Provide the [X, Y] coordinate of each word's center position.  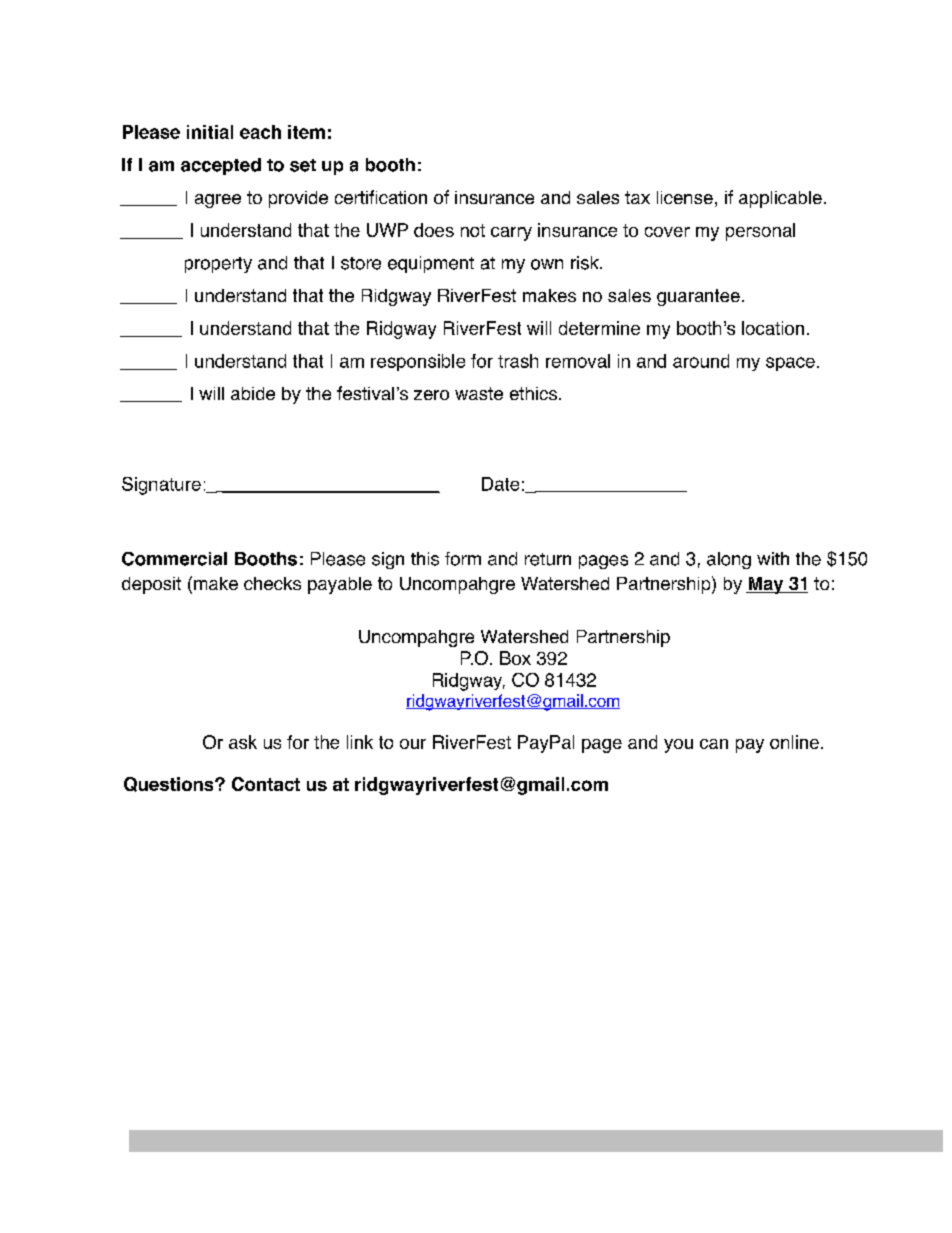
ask [243, 742]
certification [381, 197]
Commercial [174, 559]
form [463, 559]
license [685, 197]
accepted [221, 166]
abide [253, 393]
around [701, 361]
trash [518, 361]
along [729, 560]
